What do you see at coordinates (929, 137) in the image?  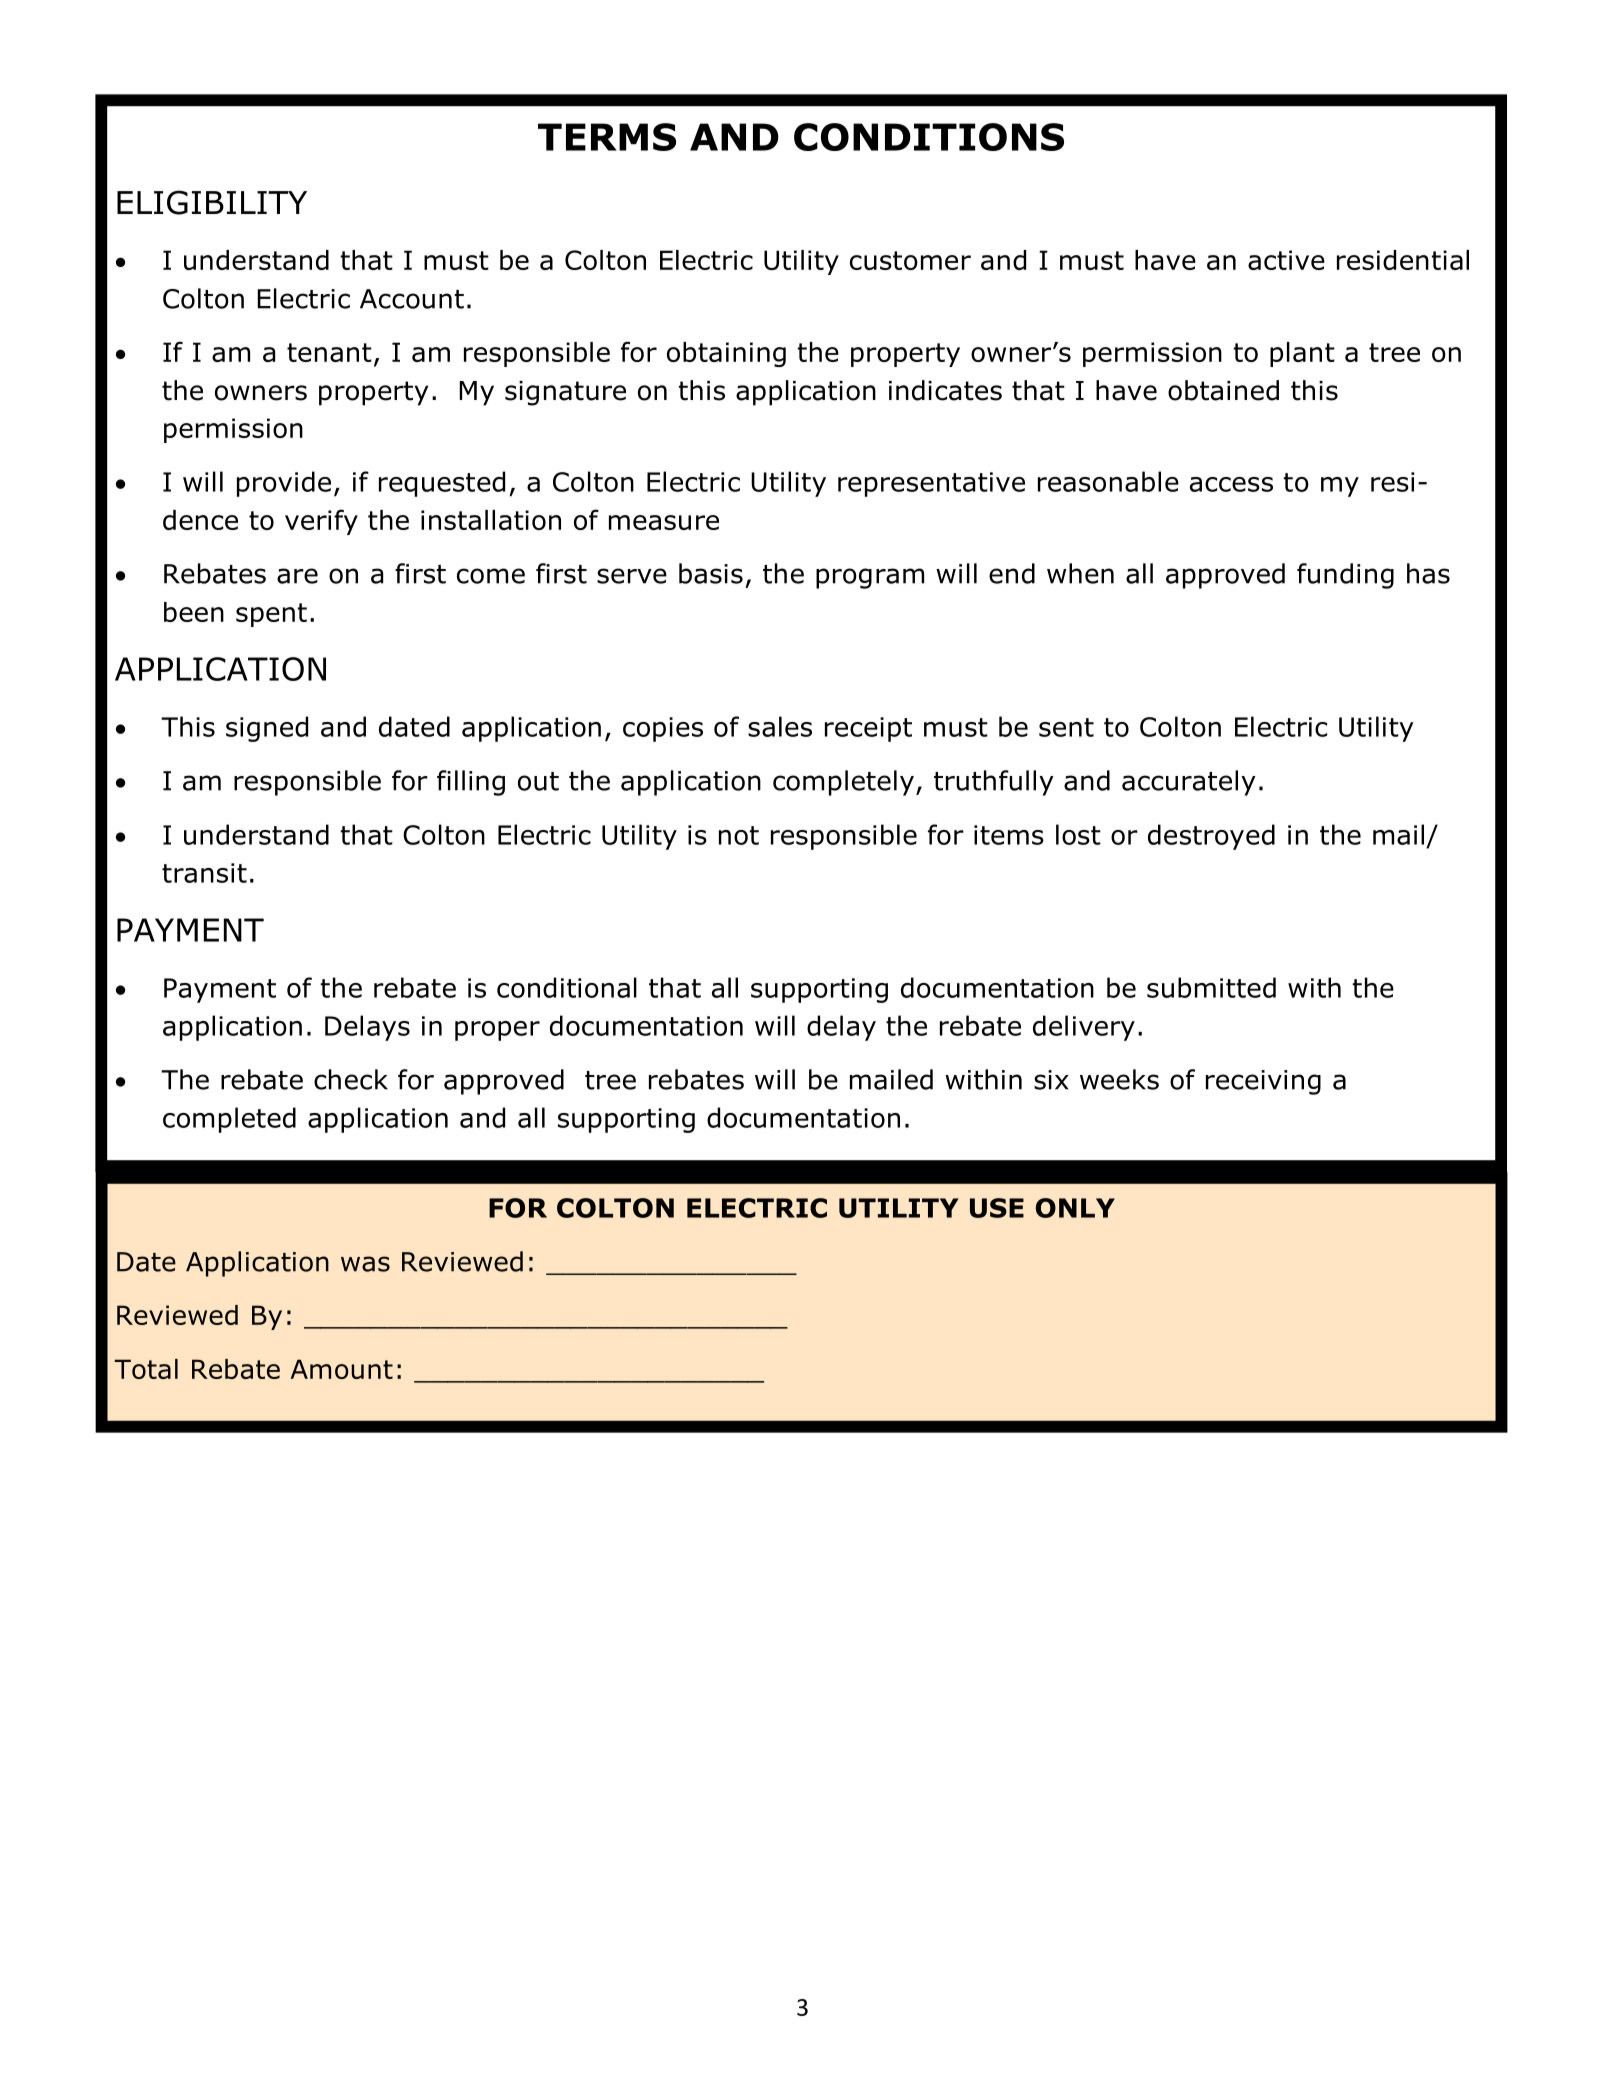 I see `CONDITIONS` at bounding box center [929, 137].
